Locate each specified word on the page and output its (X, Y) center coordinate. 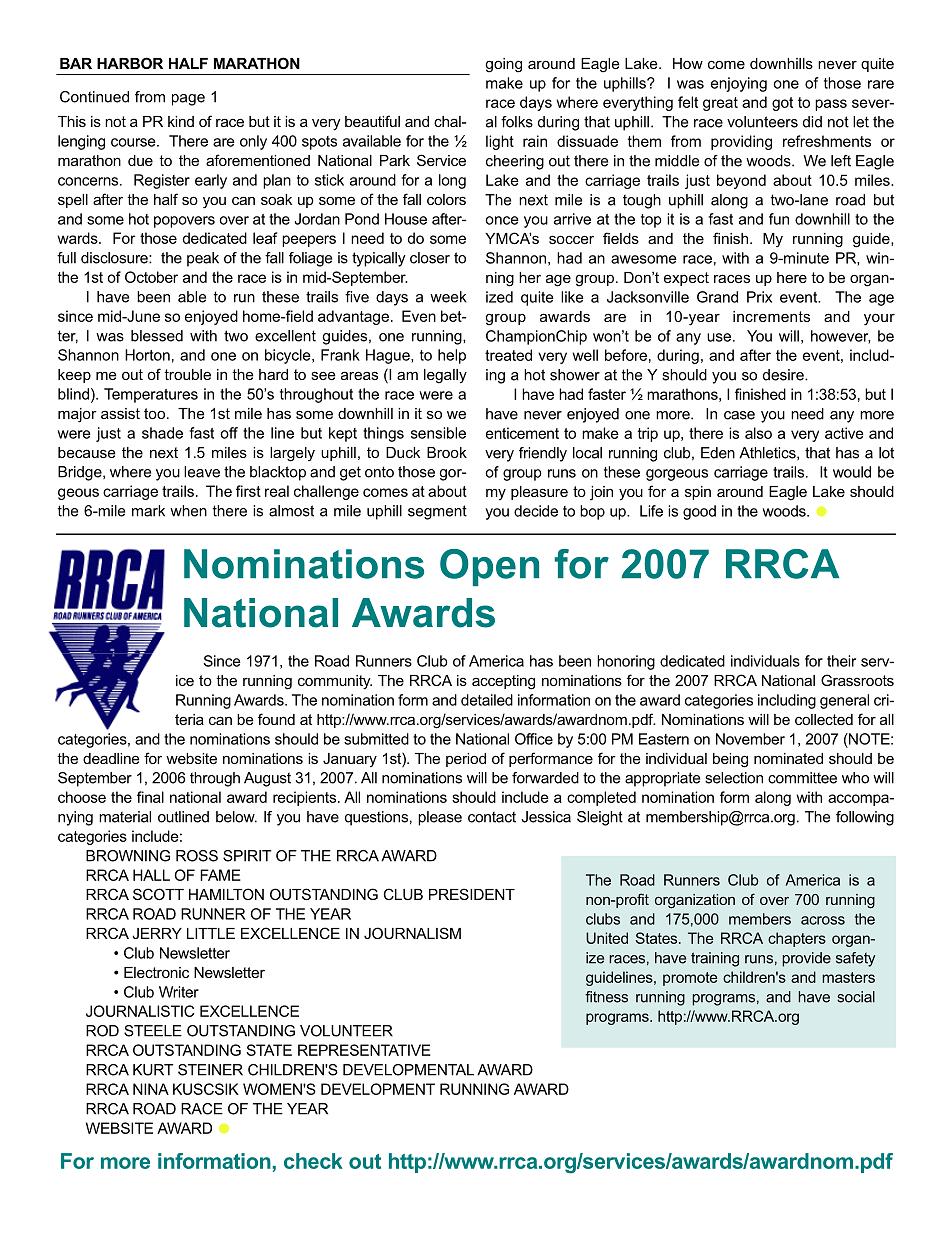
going (504, 65)
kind (181, 121)
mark (148, 511)
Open (489, 567)
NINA (151, 1089)
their (841, 661)
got (782, 104)
